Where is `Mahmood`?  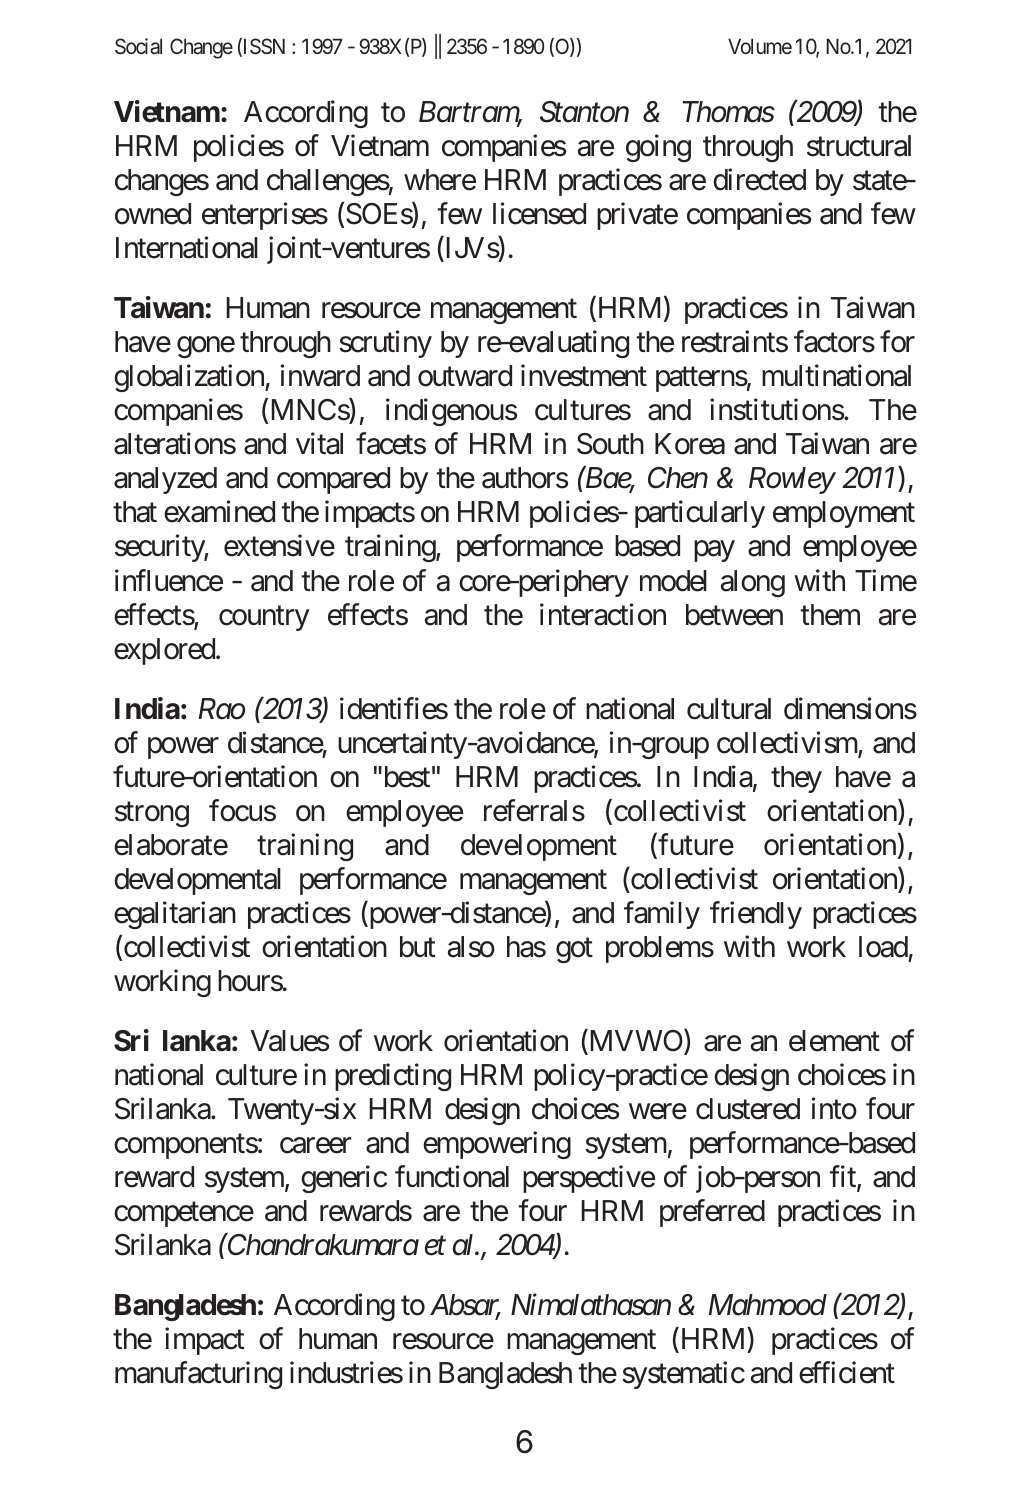
Mahmood is located at coordinates (768, 1305).
